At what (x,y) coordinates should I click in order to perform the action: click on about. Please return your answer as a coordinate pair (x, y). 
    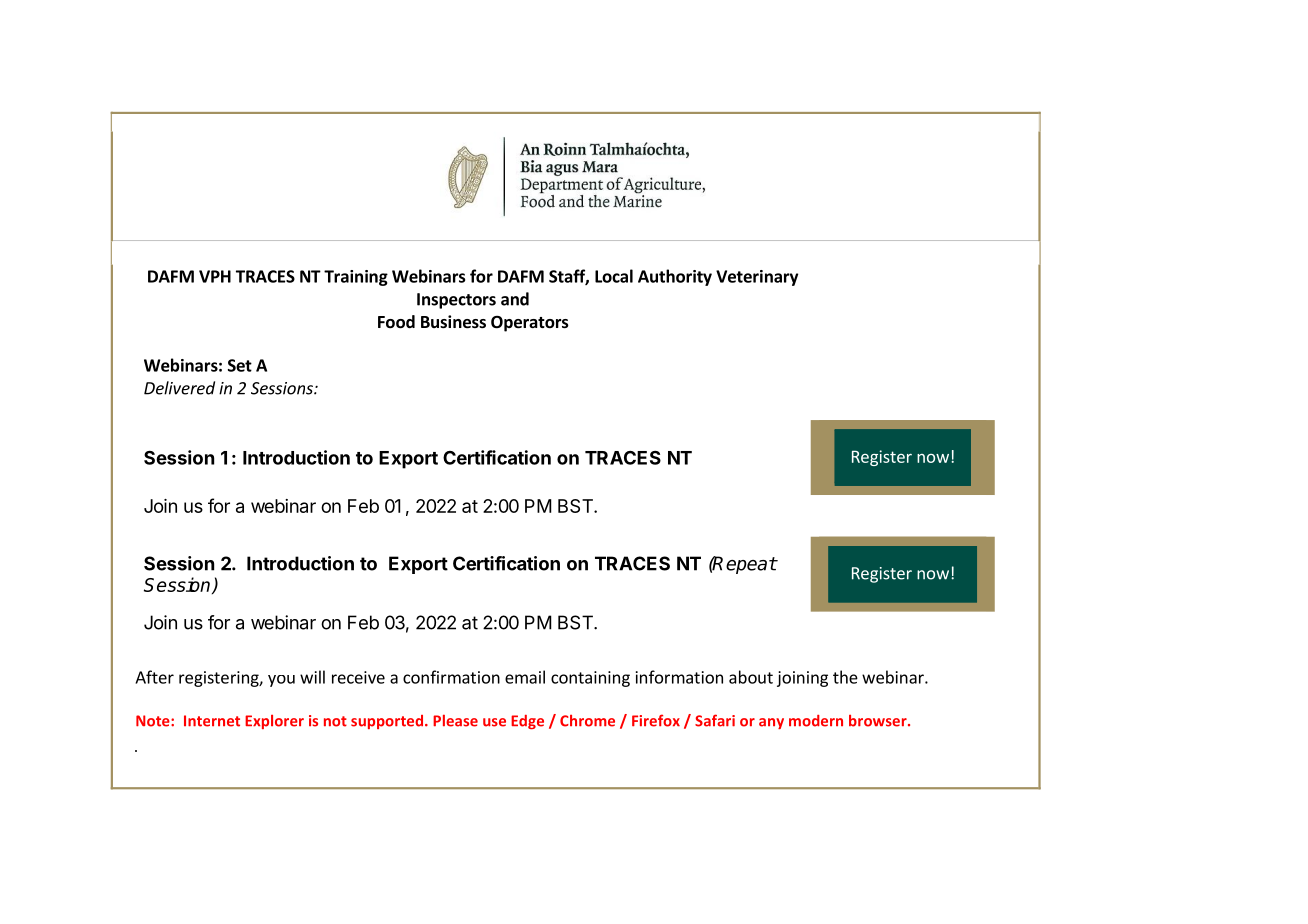
    Looking at the image, I should click on (751, 677).
